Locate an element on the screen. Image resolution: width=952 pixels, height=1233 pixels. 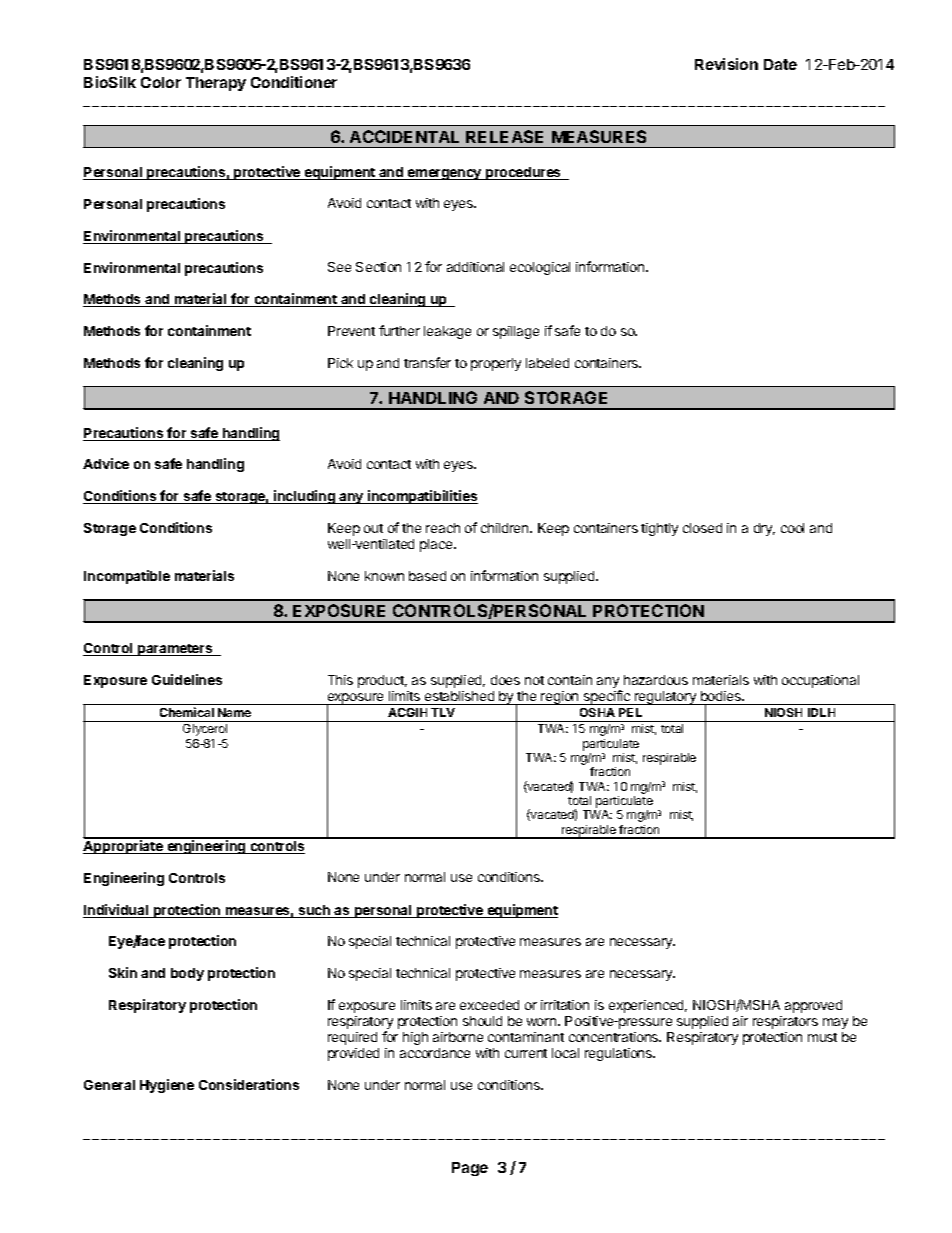
does is located at coordinates (505, 680).
